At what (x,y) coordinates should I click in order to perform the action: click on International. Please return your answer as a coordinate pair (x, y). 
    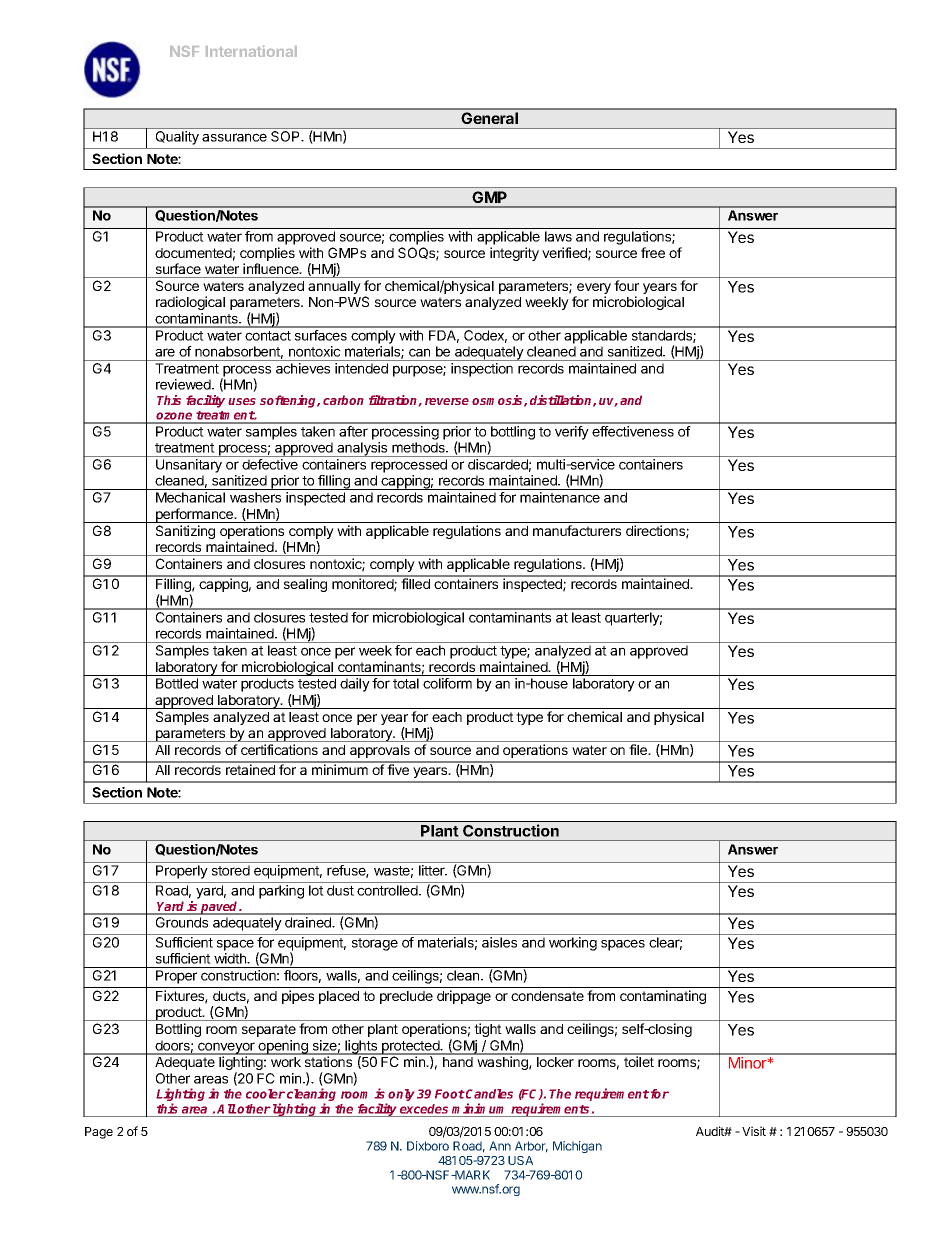
    Looking at the image, I should click on (251, 51).
